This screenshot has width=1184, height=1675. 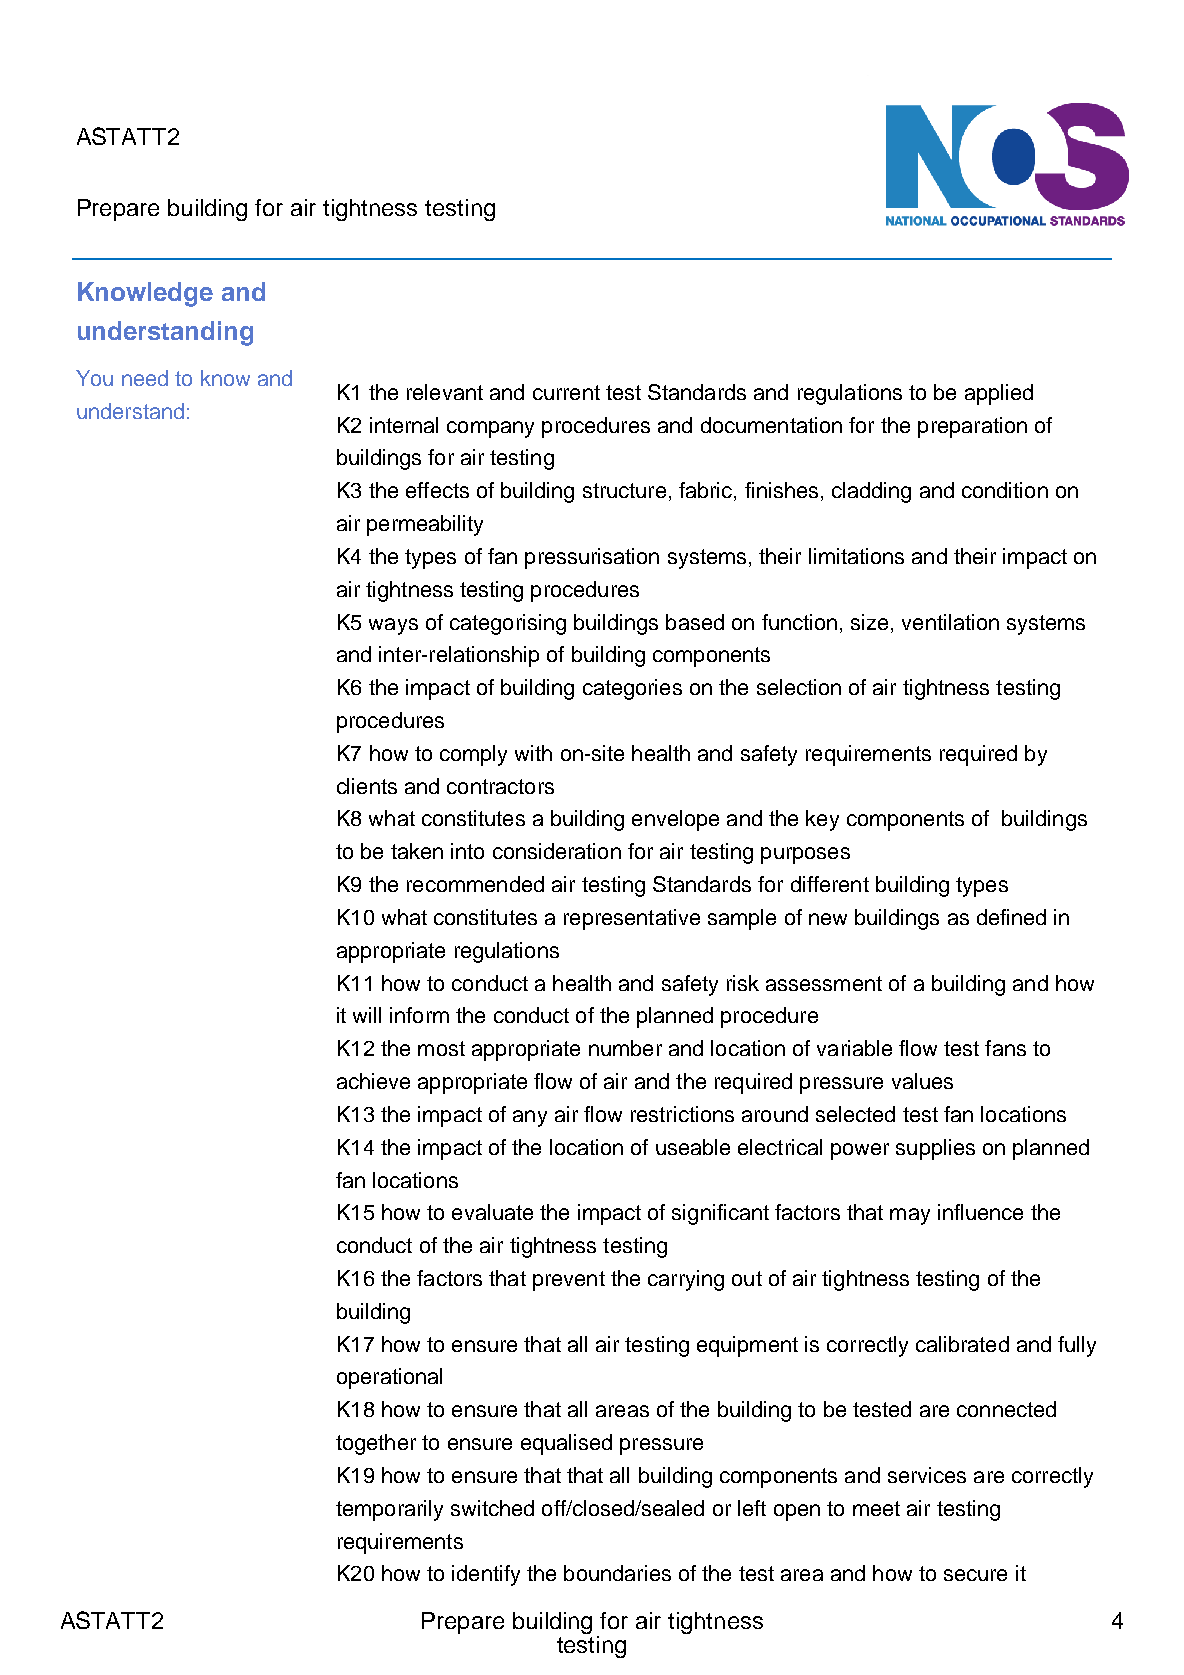 I want to click on temporarily, so click(x=389, y=1510).
